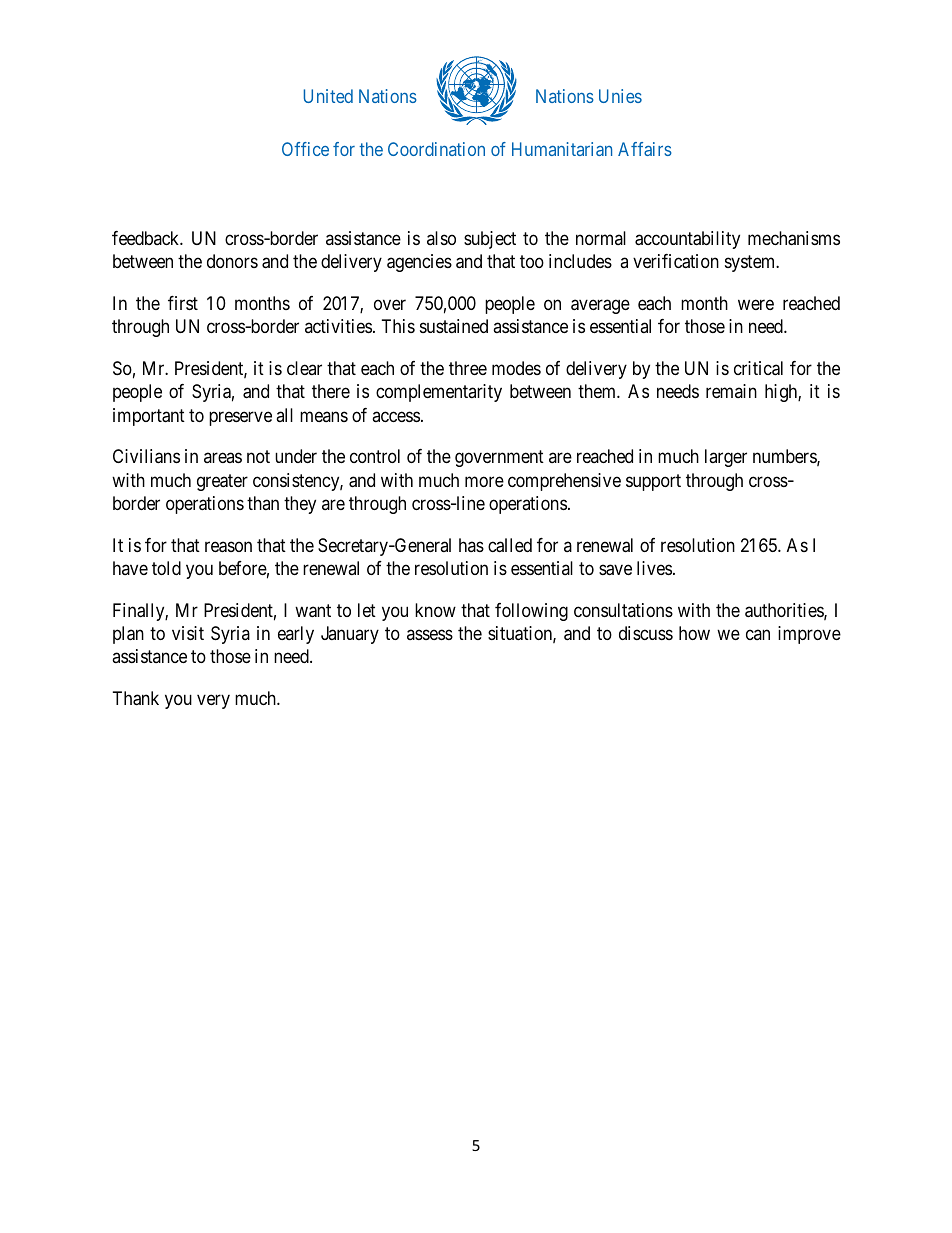 The image size is (952, 1233). What do you see at coordinates (726, 458) in the screenshot?
I see `larger` at bounding box center [726, 458].
